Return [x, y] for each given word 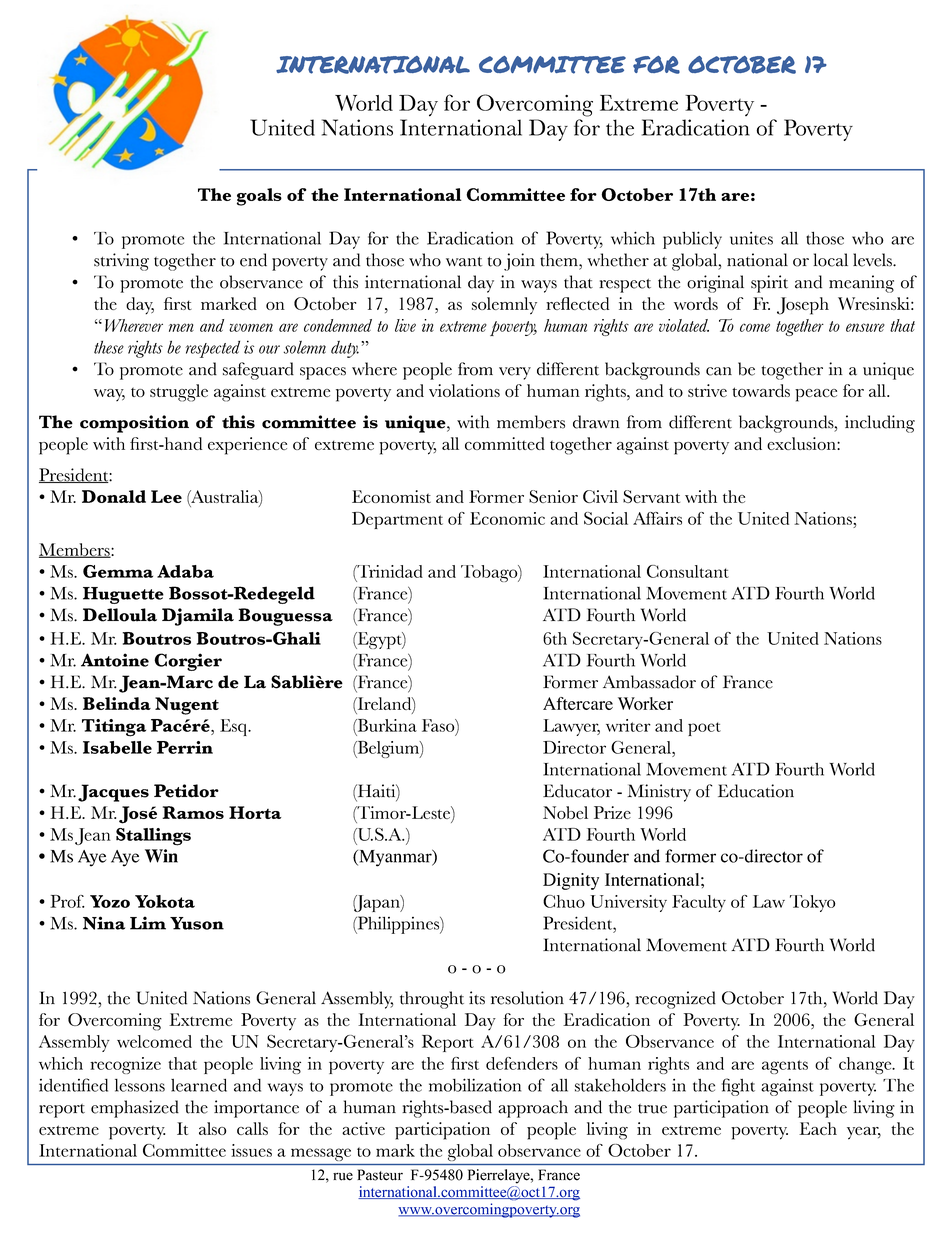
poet [704, 729]
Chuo [564, 901]
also [212, 1128]
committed [505, 443]
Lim [148, 923]
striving [121, 262]
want [464, 262]
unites [751, 238]
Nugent [187, 706]
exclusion [802, 443]
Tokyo [813, 903]
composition [134, 424]
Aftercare [578, 703]
